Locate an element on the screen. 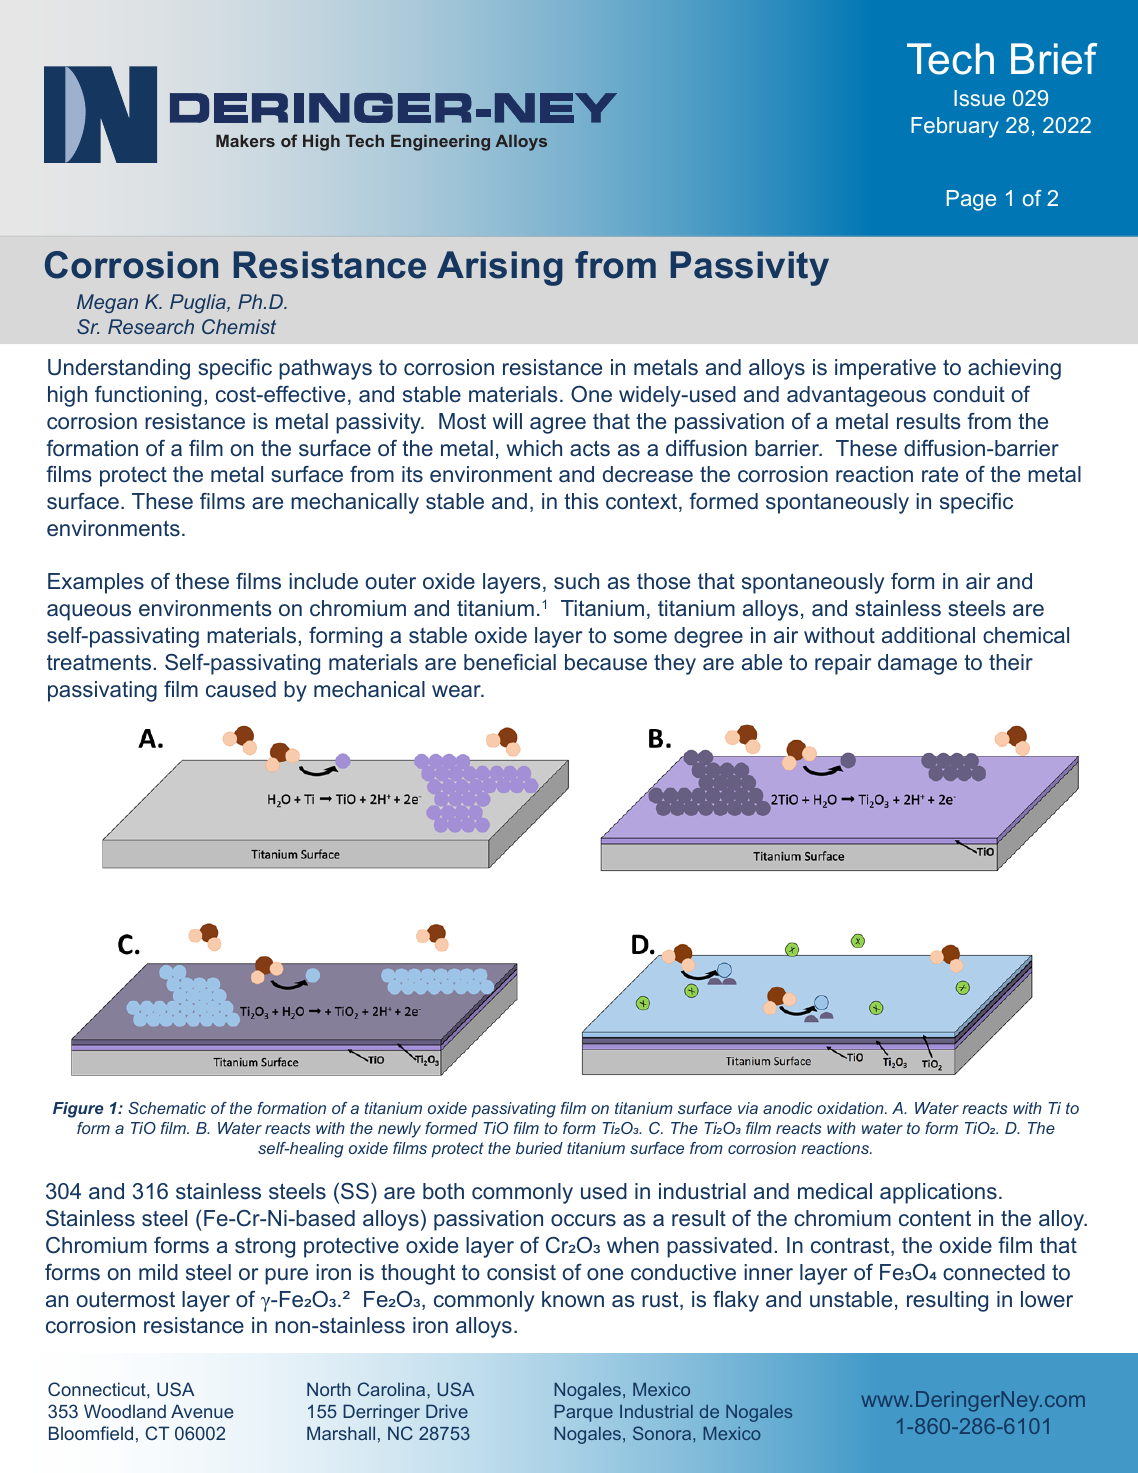 The image size is (1138, 1473). lower is located at coordinates (1047, 1299).
